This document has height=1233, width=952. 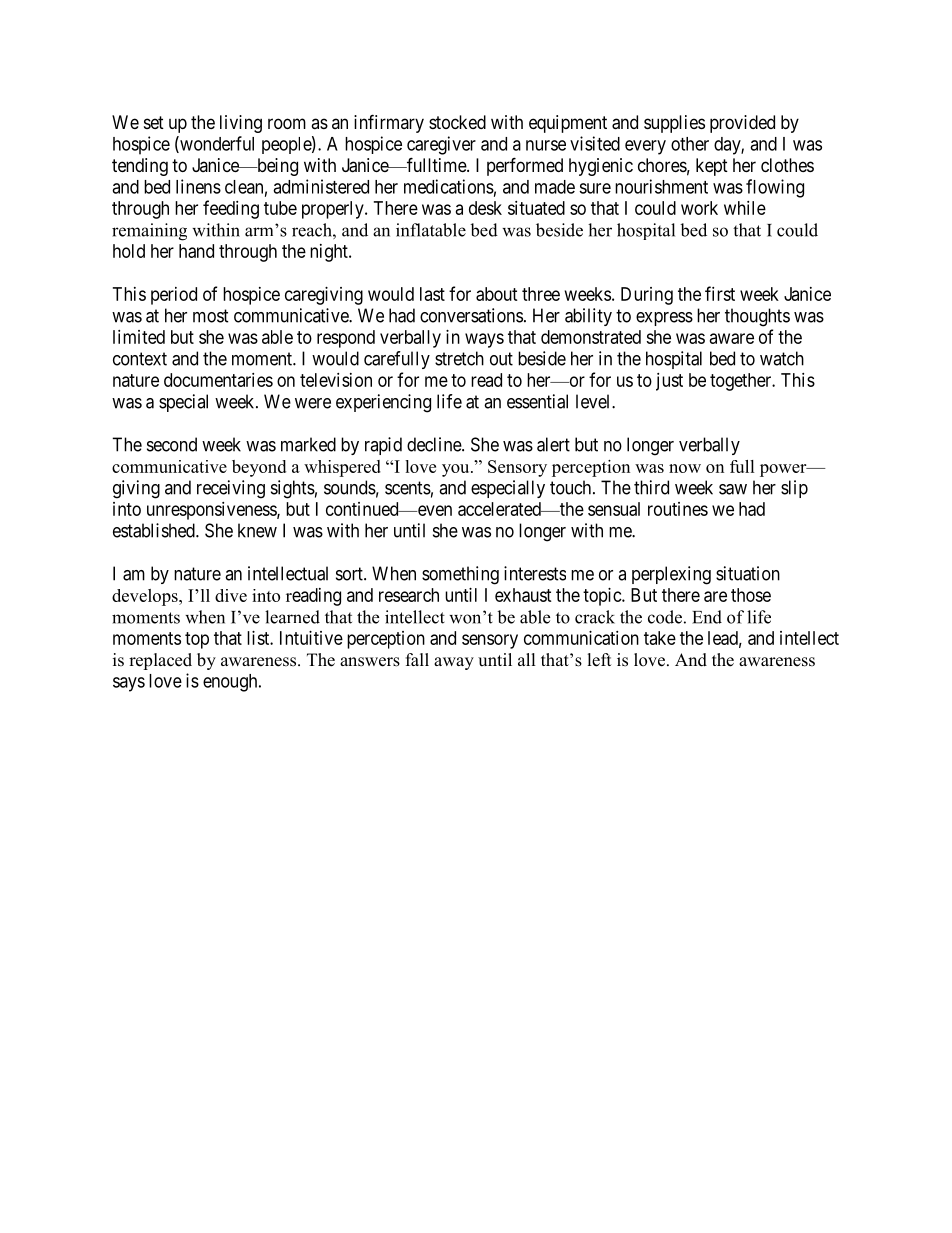 I want to click on something, so click(x=460, y=575).
